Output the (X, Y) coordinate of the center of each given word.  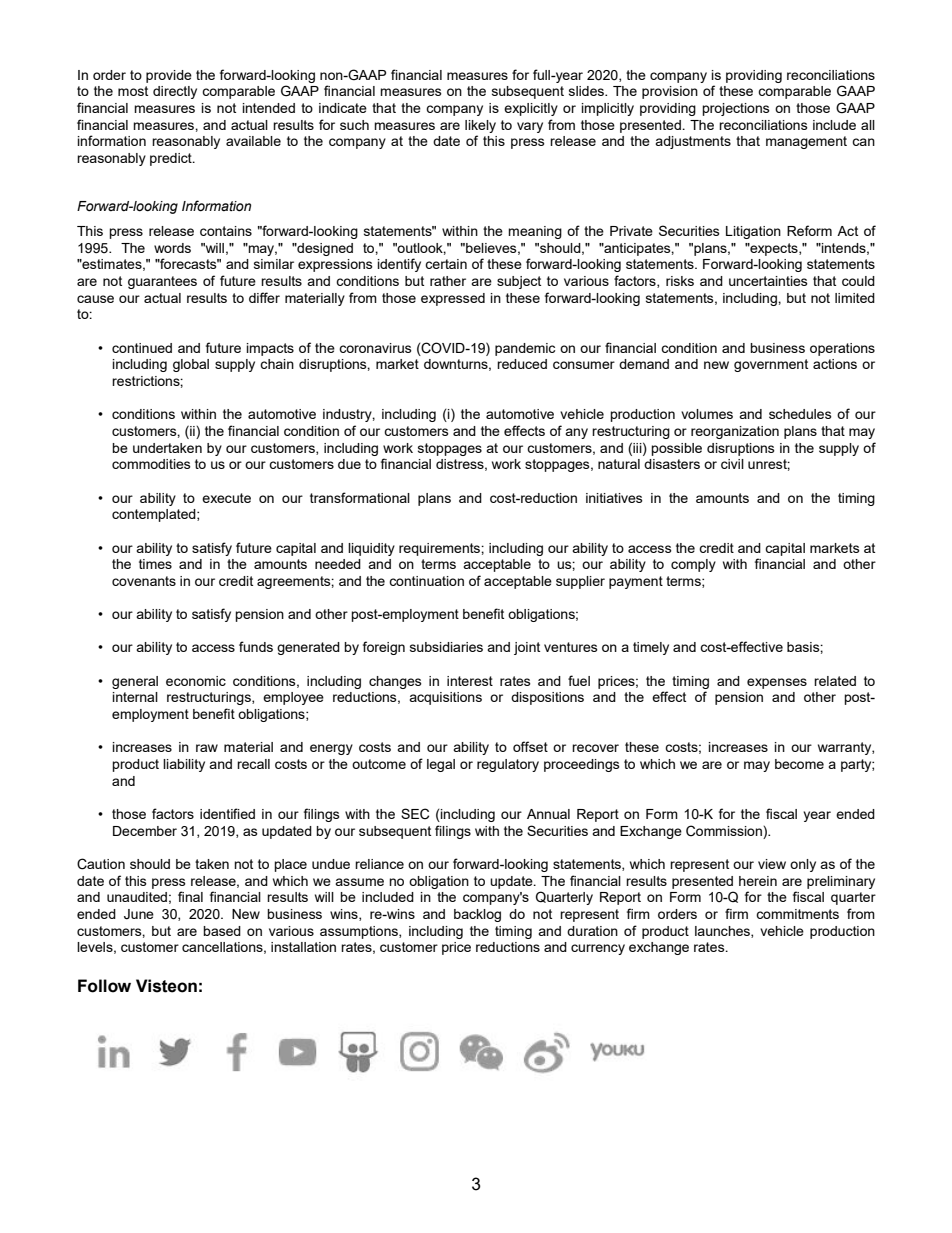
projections (736, 109)
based (222, 931)
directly (175, 92)
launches (723, 932)
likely (480, 126)
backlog (477, 915)
